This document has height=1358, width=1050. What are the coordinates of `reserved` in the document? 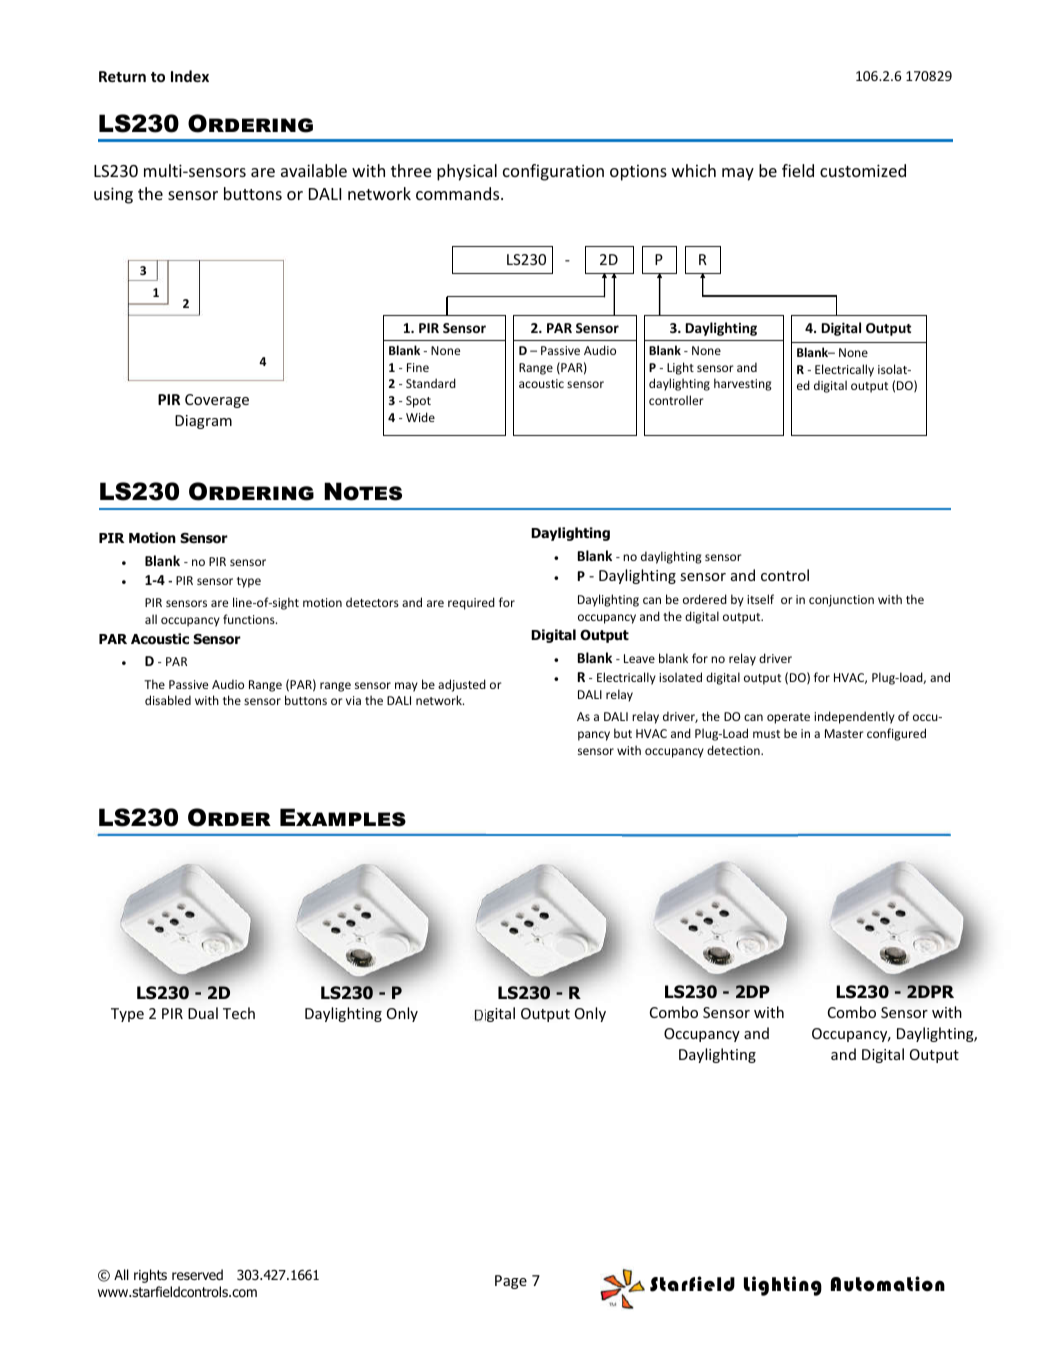 It's located at (197, 1274).
